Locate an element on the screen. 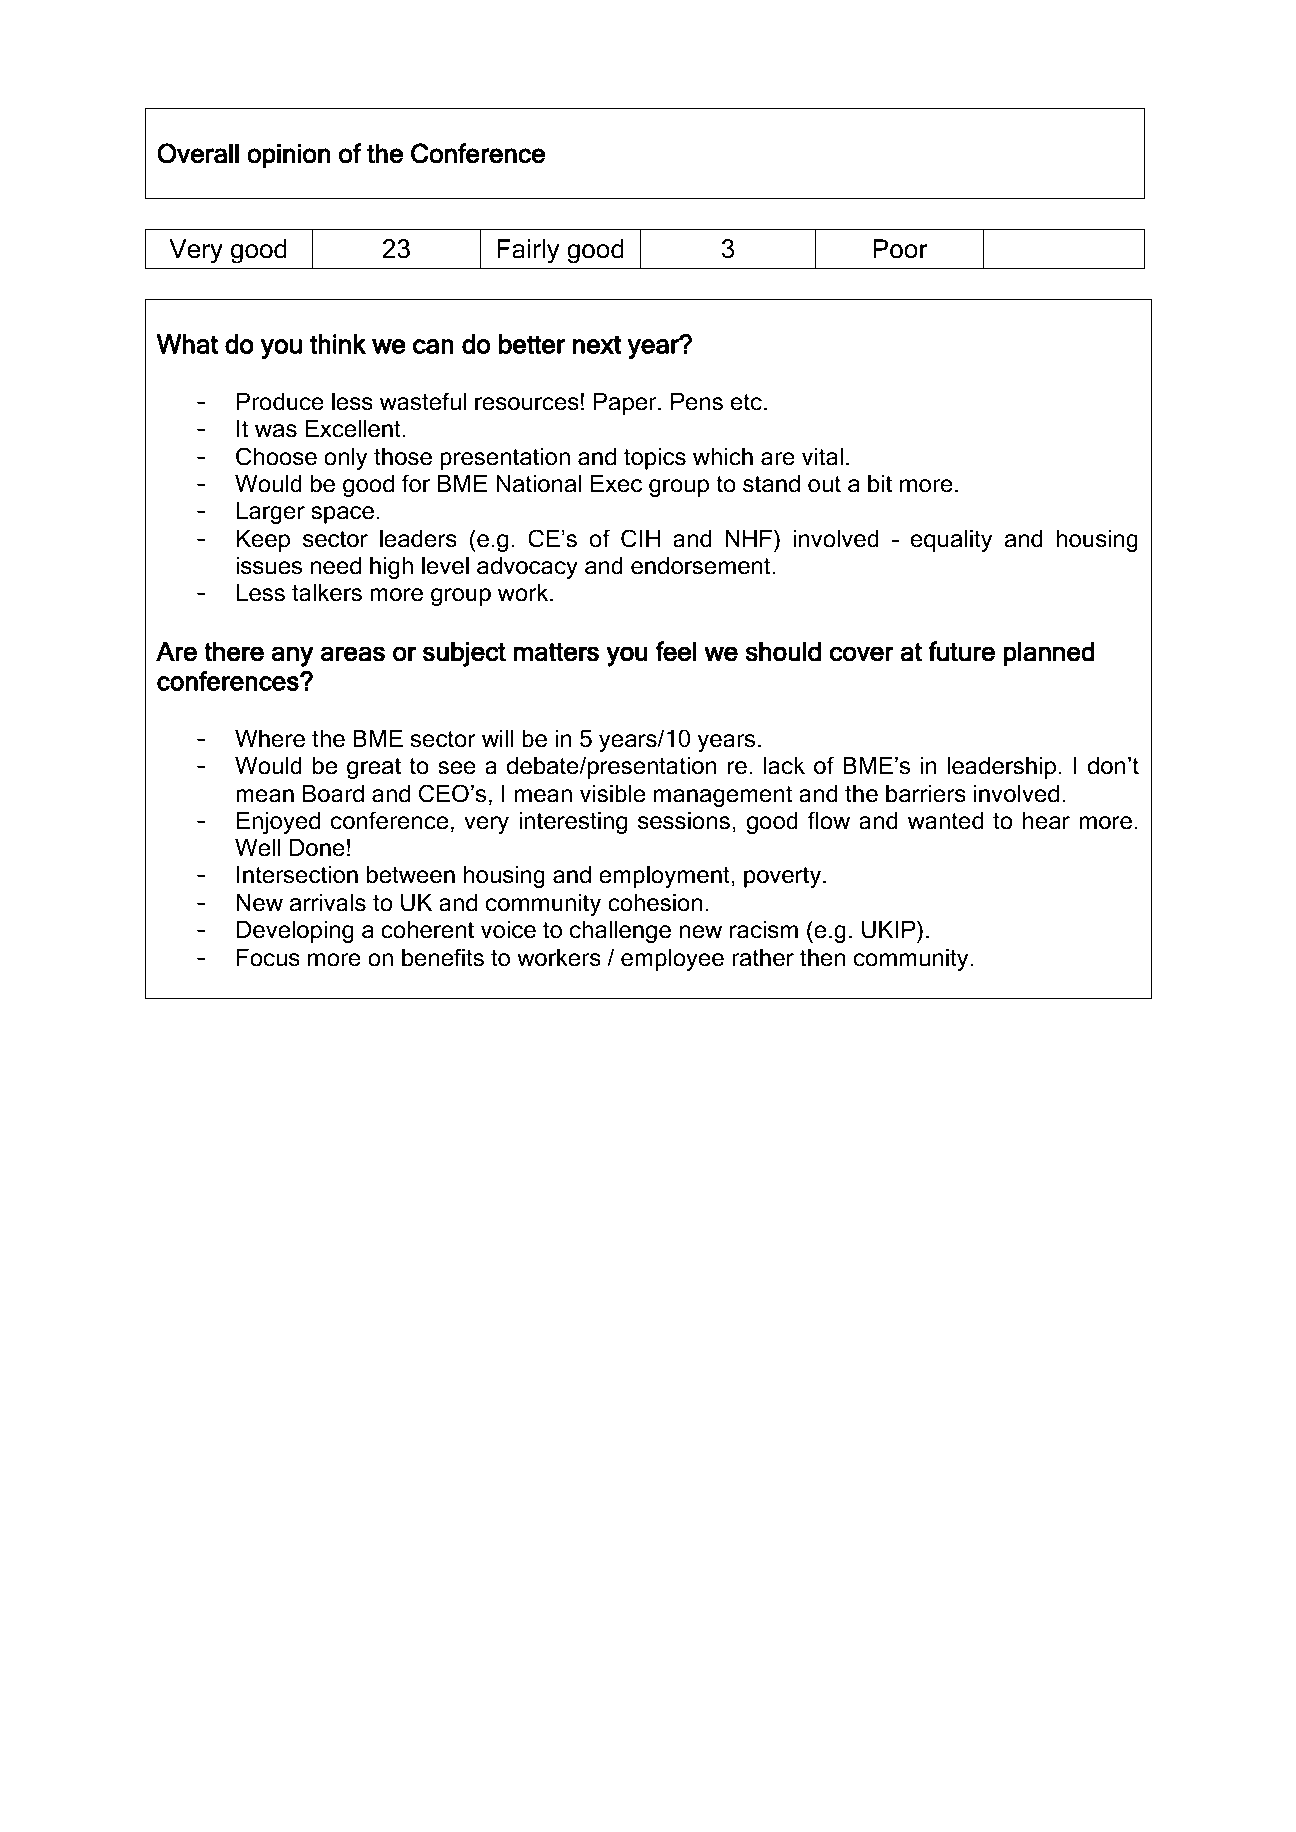  challenge is located at coordinates (620, 931).
